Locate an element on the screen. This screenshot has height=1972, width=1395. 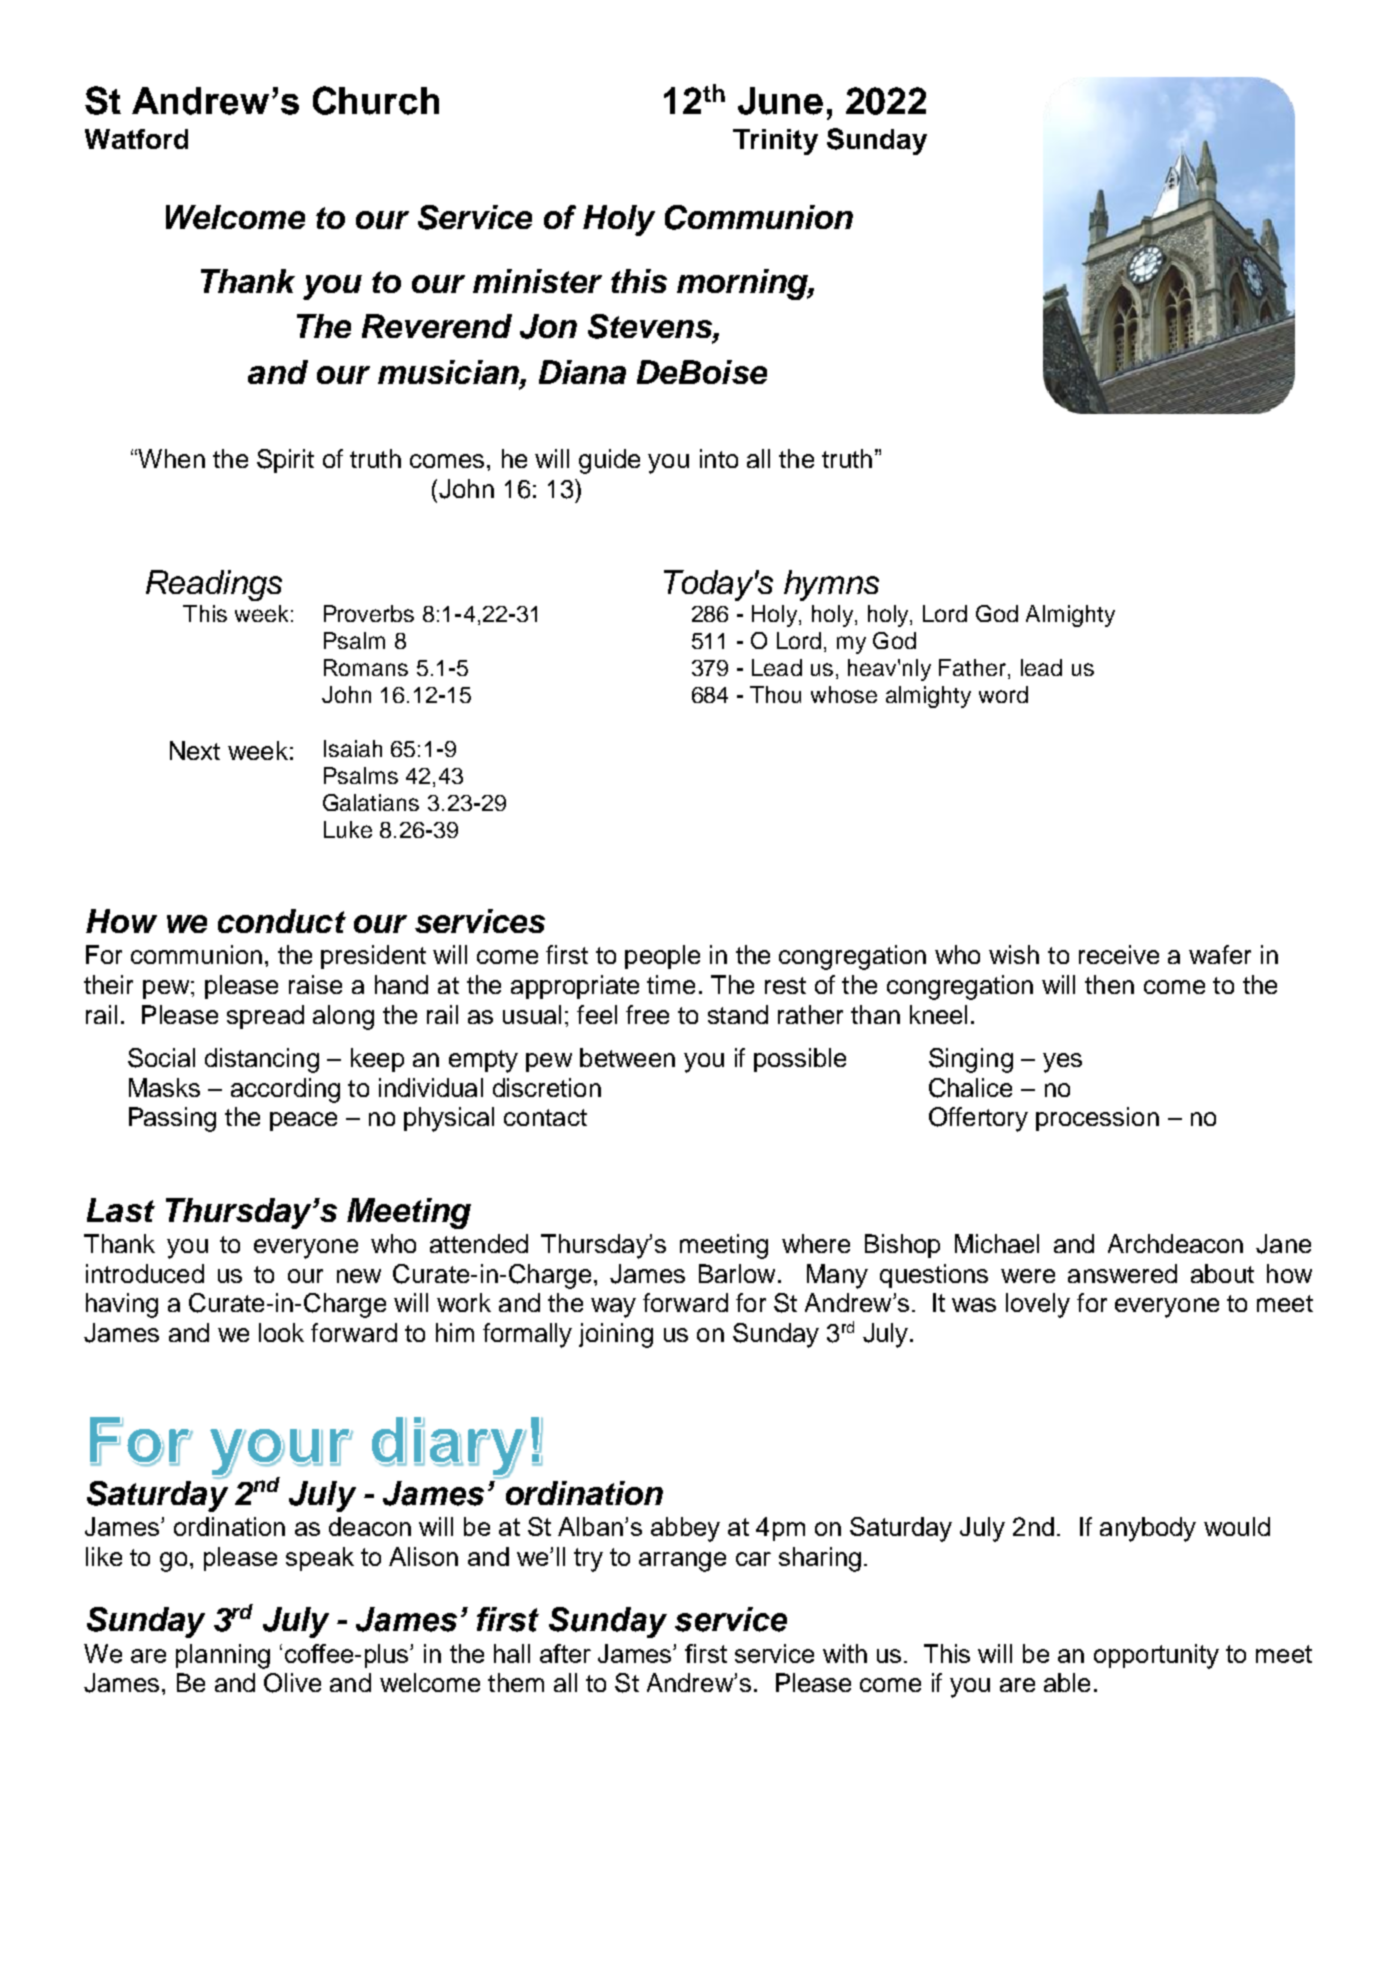
planning is located at coordinates (223, 1656).
